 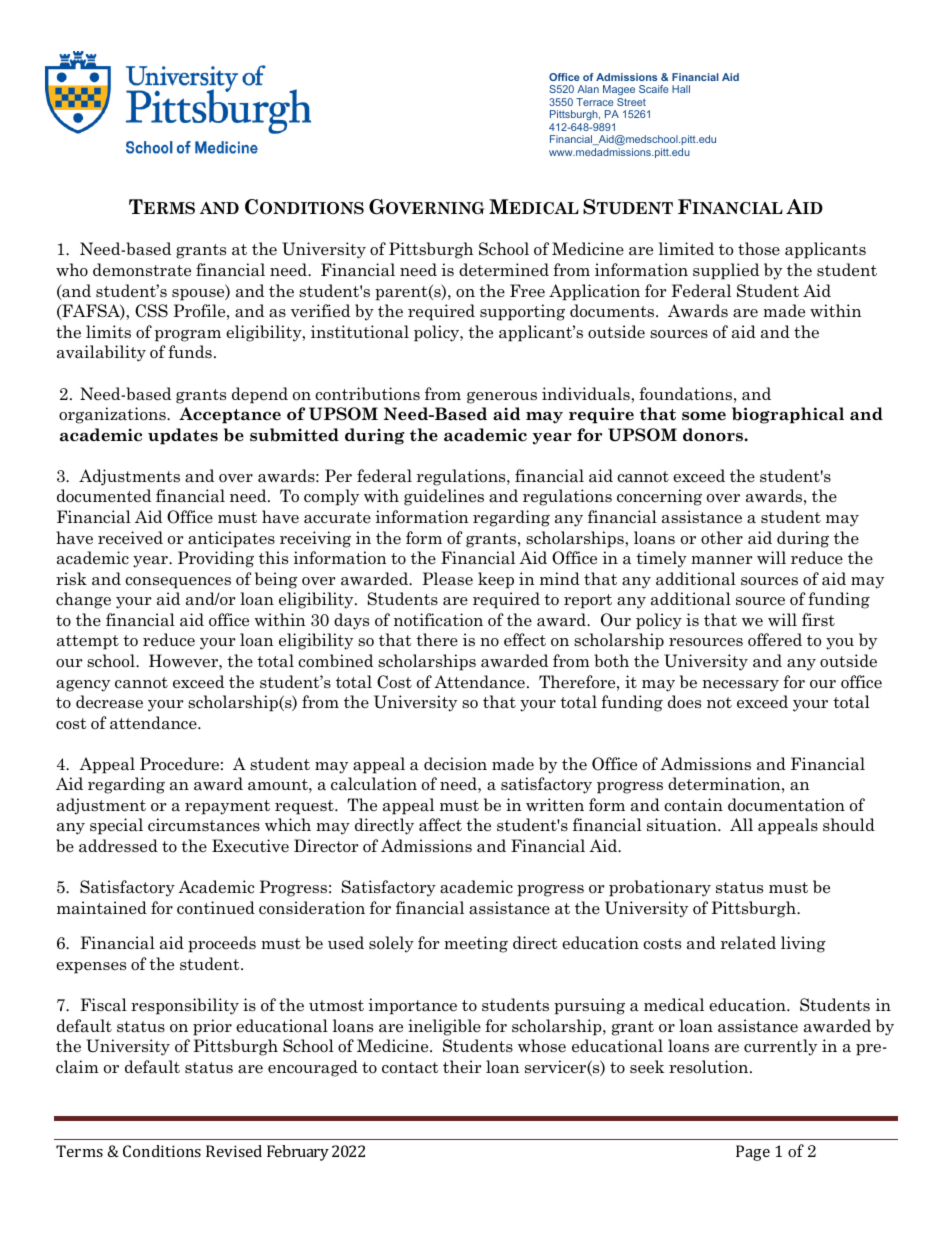 I want to click on prior, so click(x=212, y=1027).
